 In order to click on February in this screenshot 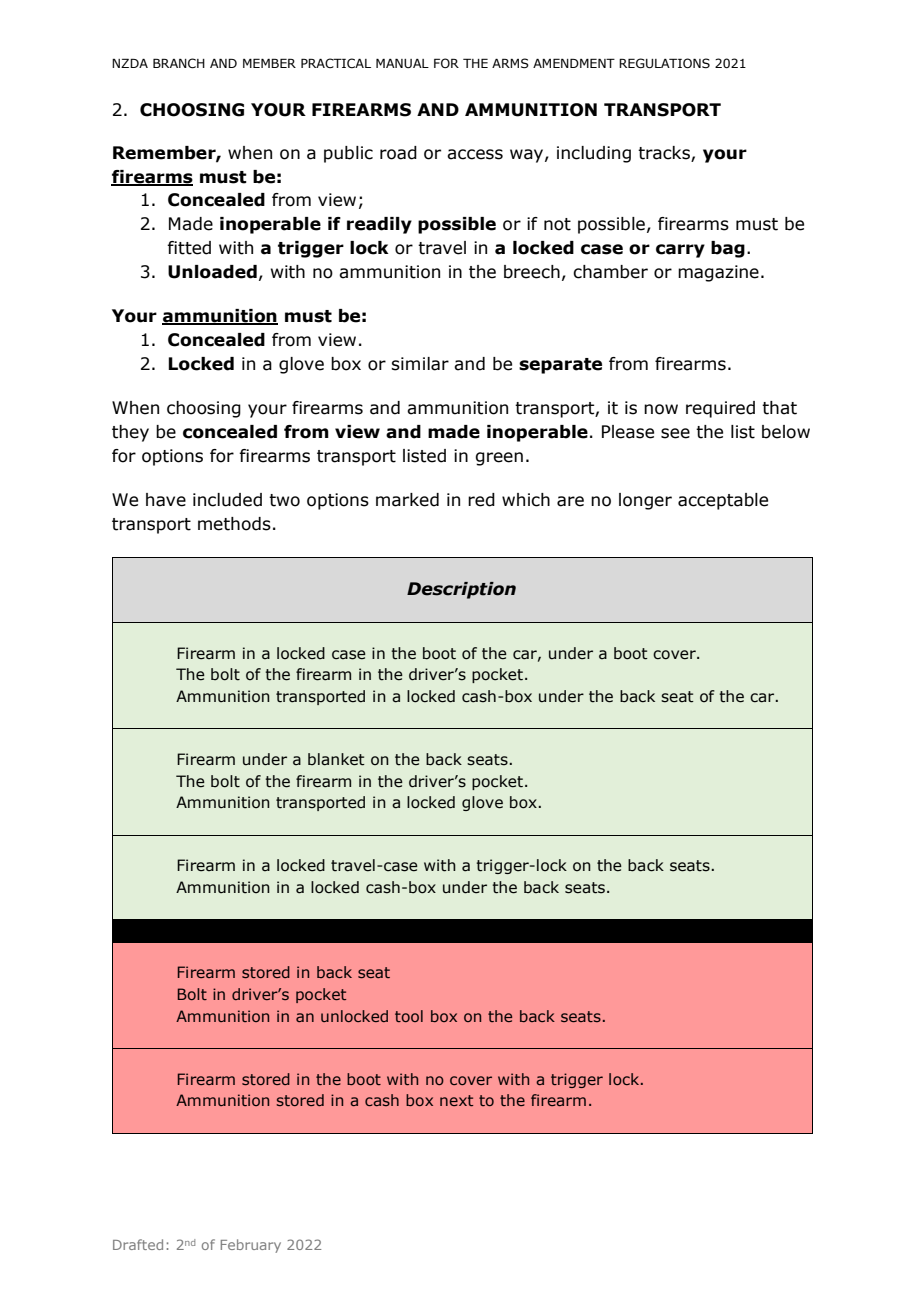, I will do `click(251, 1246)`.
